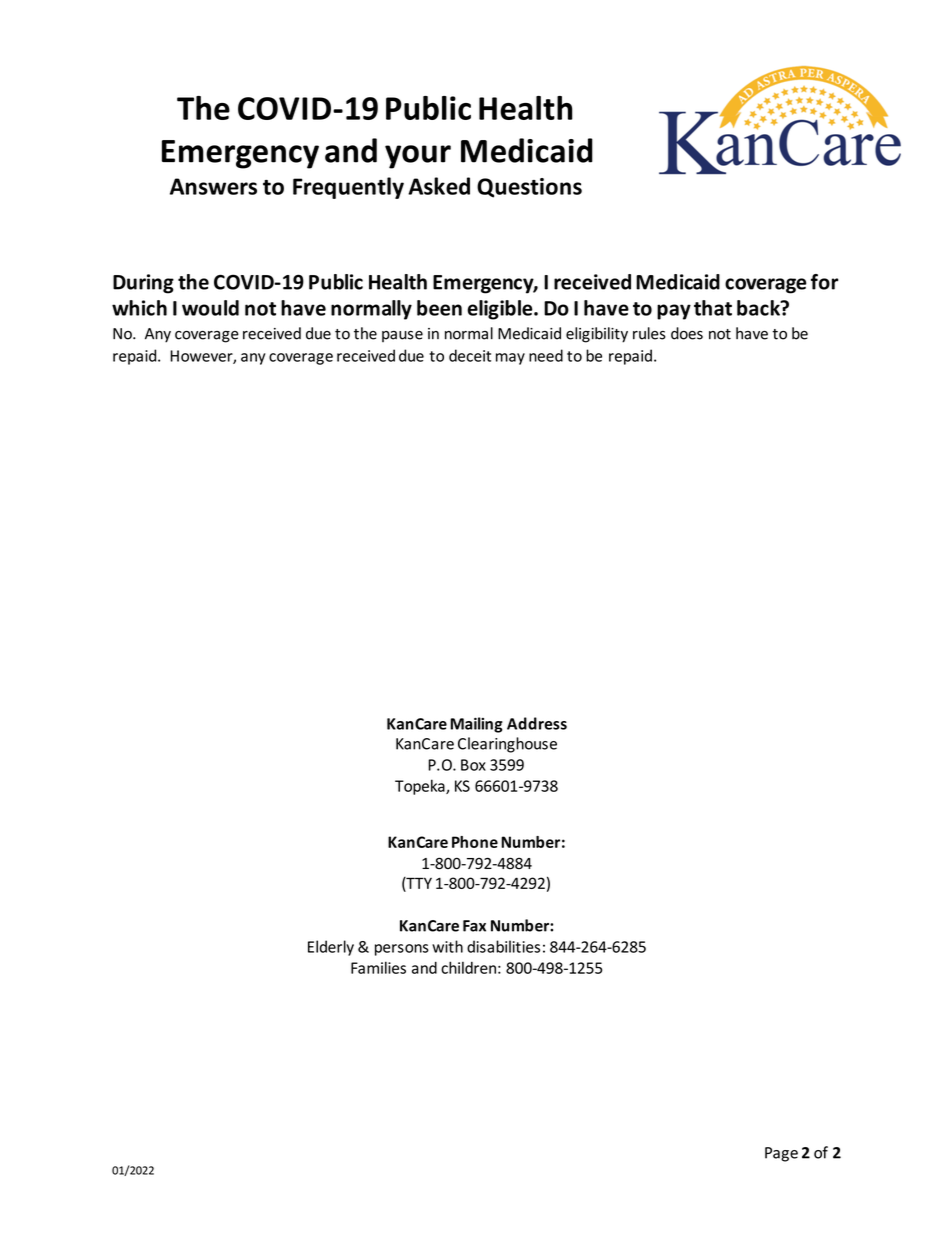 This image has height=1233, width=952. Describe the element at coordinates (331, 948) in the image. I see `Elderly` at that location.
